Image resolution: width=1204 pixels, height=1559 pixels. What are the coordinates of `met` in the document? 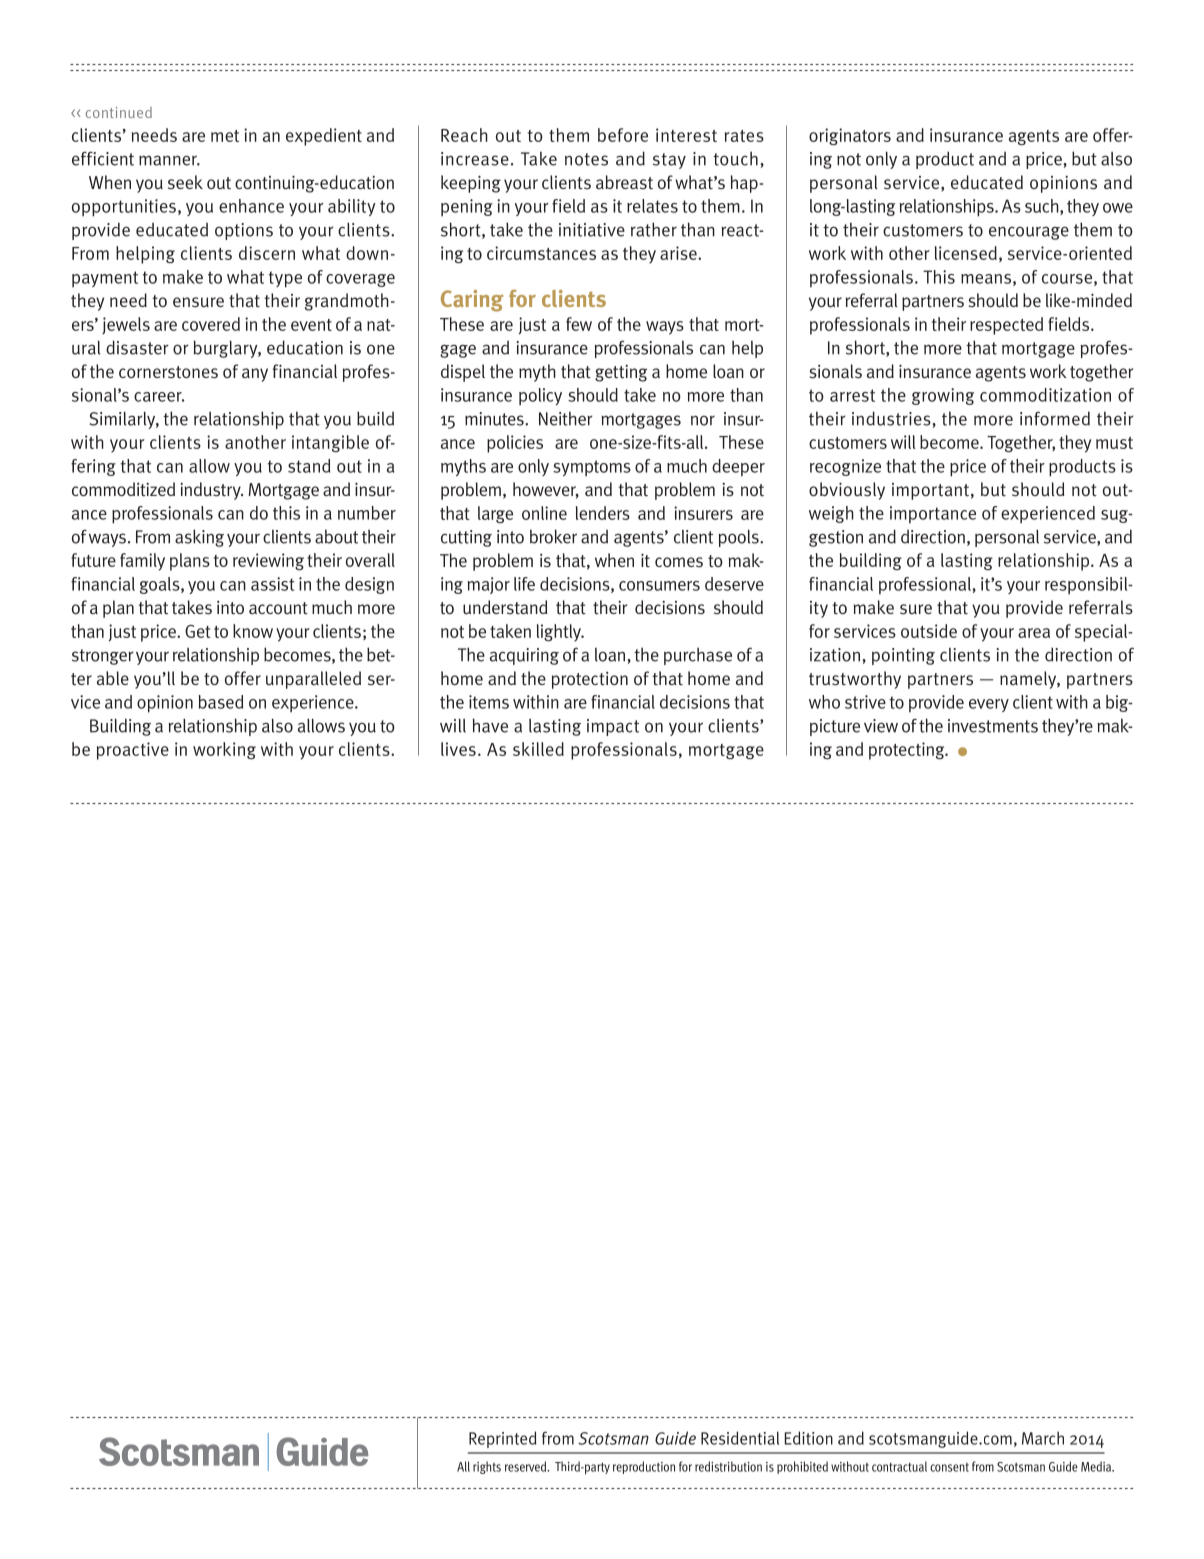 It's located at (225, 136).
